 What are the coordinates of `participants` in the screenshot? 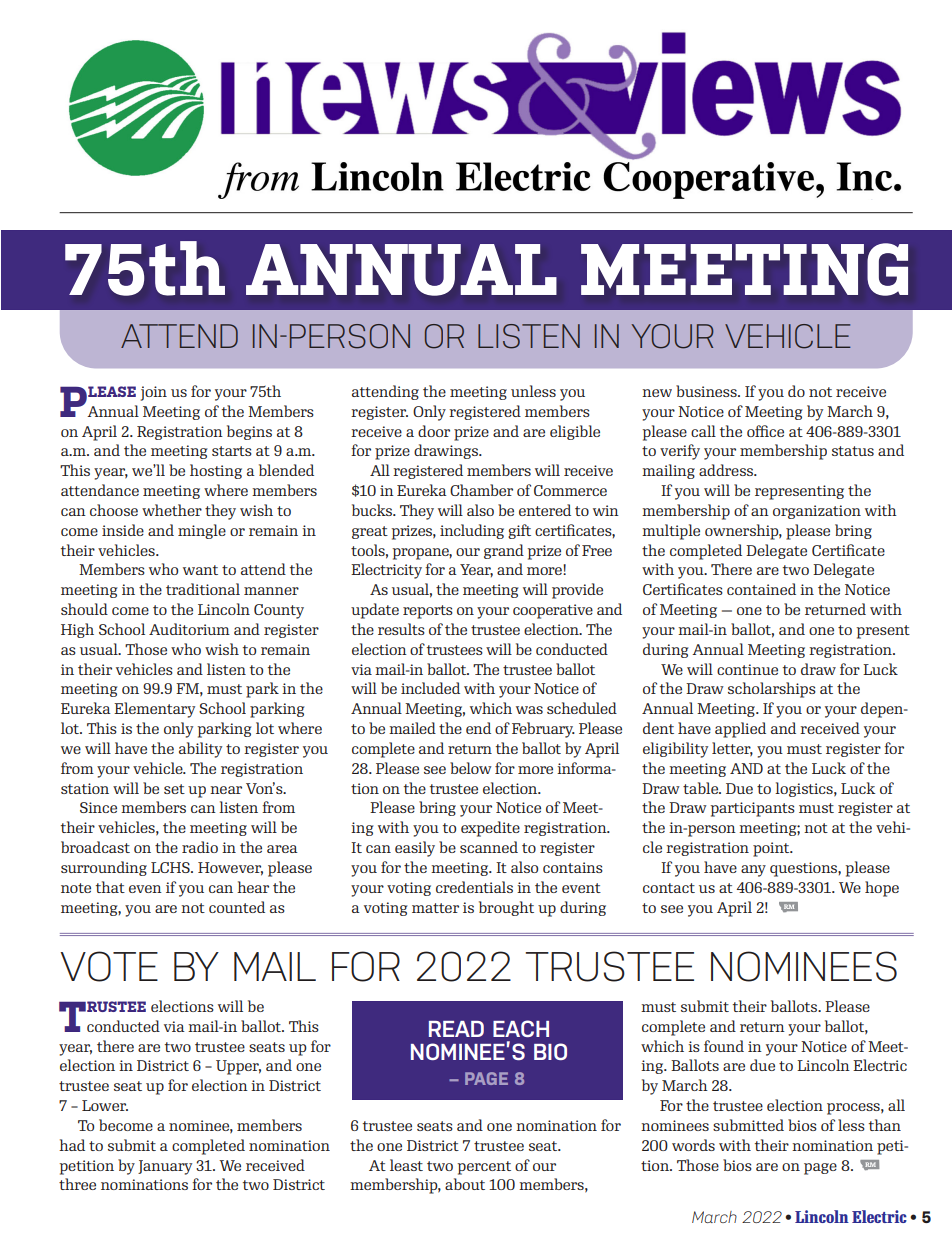 It's located at (753, 809).
